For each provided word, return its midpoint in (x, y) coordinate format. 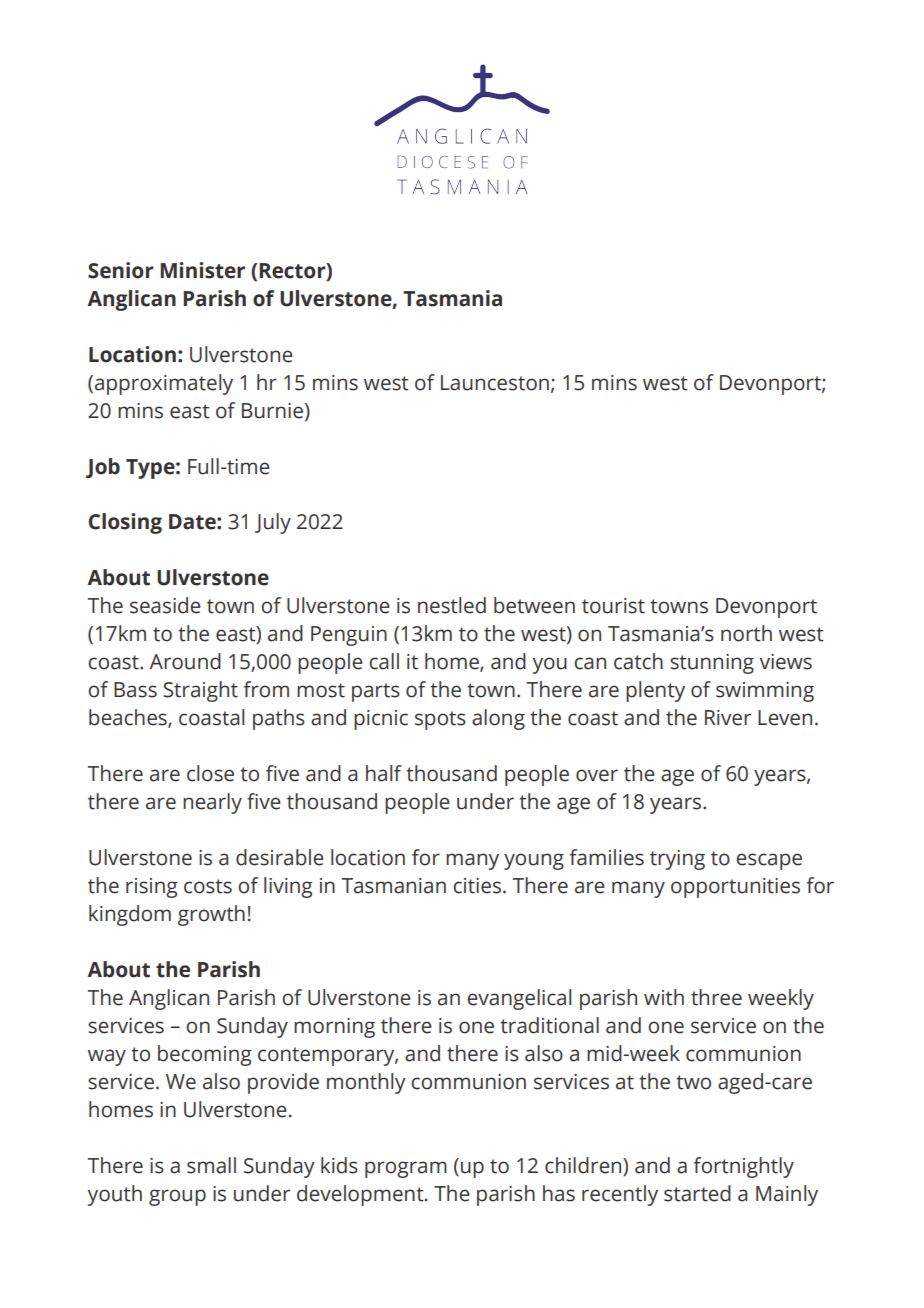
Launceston (495, 383)
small (211, 1165)
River (728, 718)
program (406, 1169)
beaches (129, 718)
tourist (613, 606)
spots (440, 720)
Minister (202, 270)
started (697, 1193)
